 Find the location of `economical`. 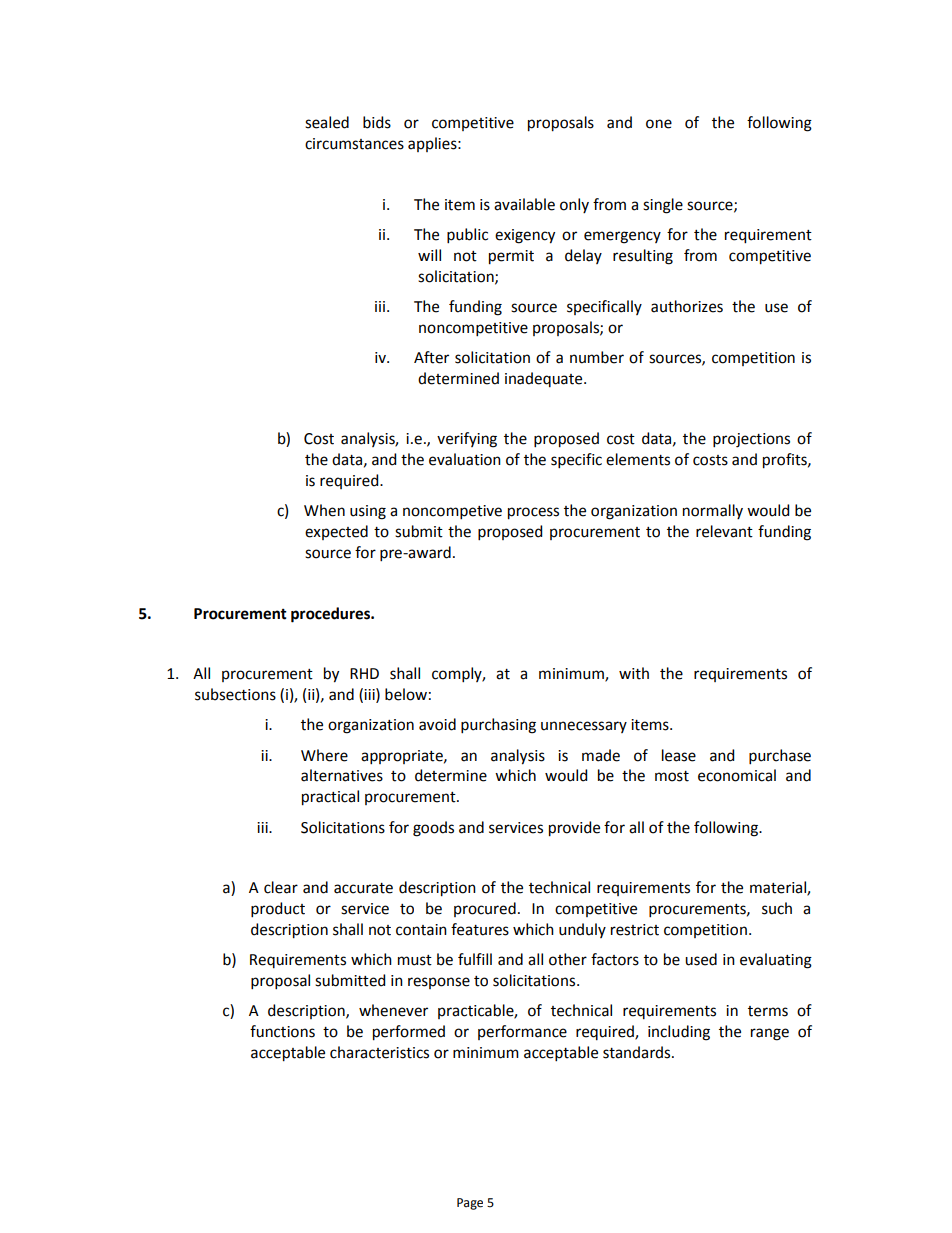

economical is located at coordinates (737, 775).
